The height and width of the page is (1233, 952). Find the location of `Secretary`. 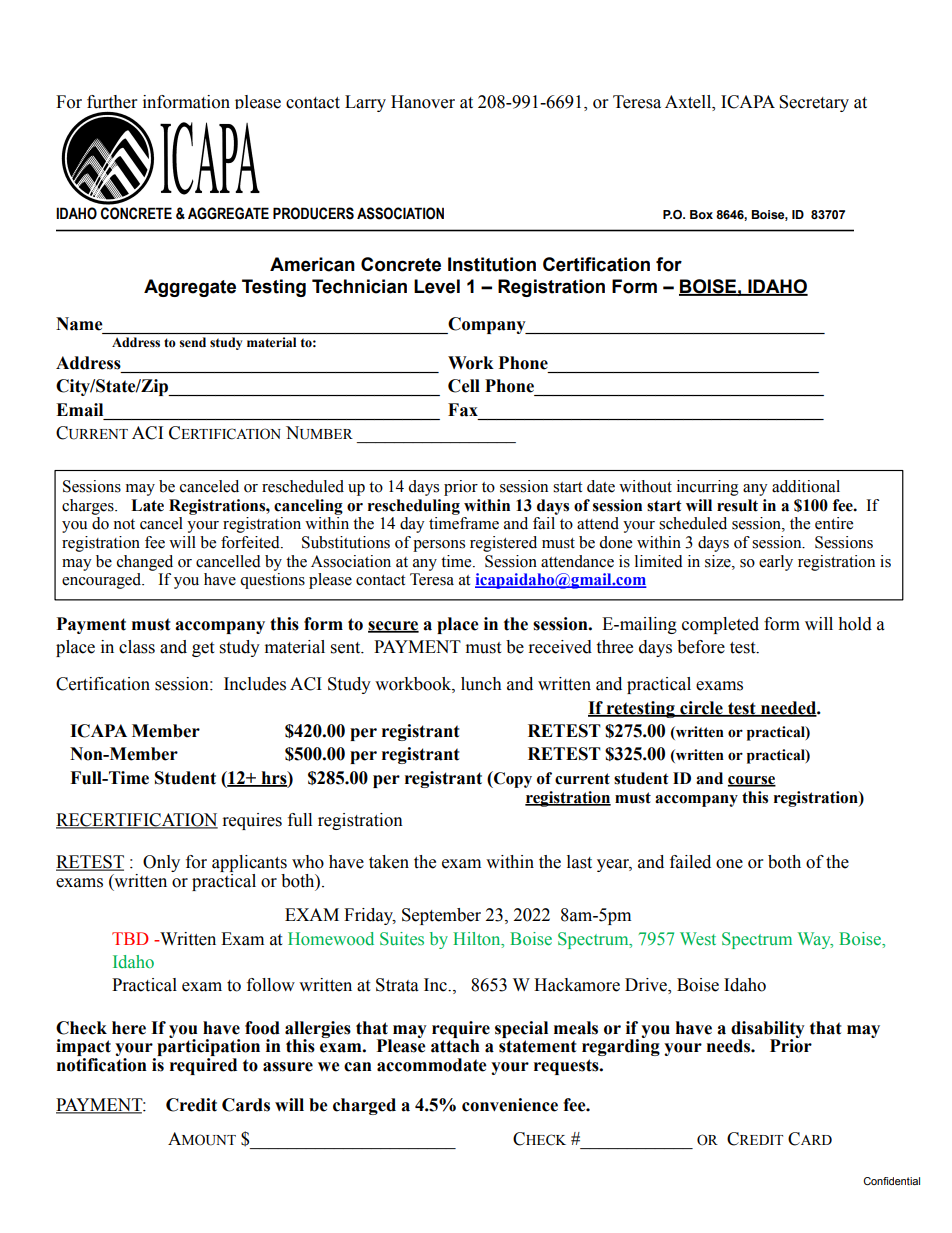

Secretary is located at coordinates (814, 103).
